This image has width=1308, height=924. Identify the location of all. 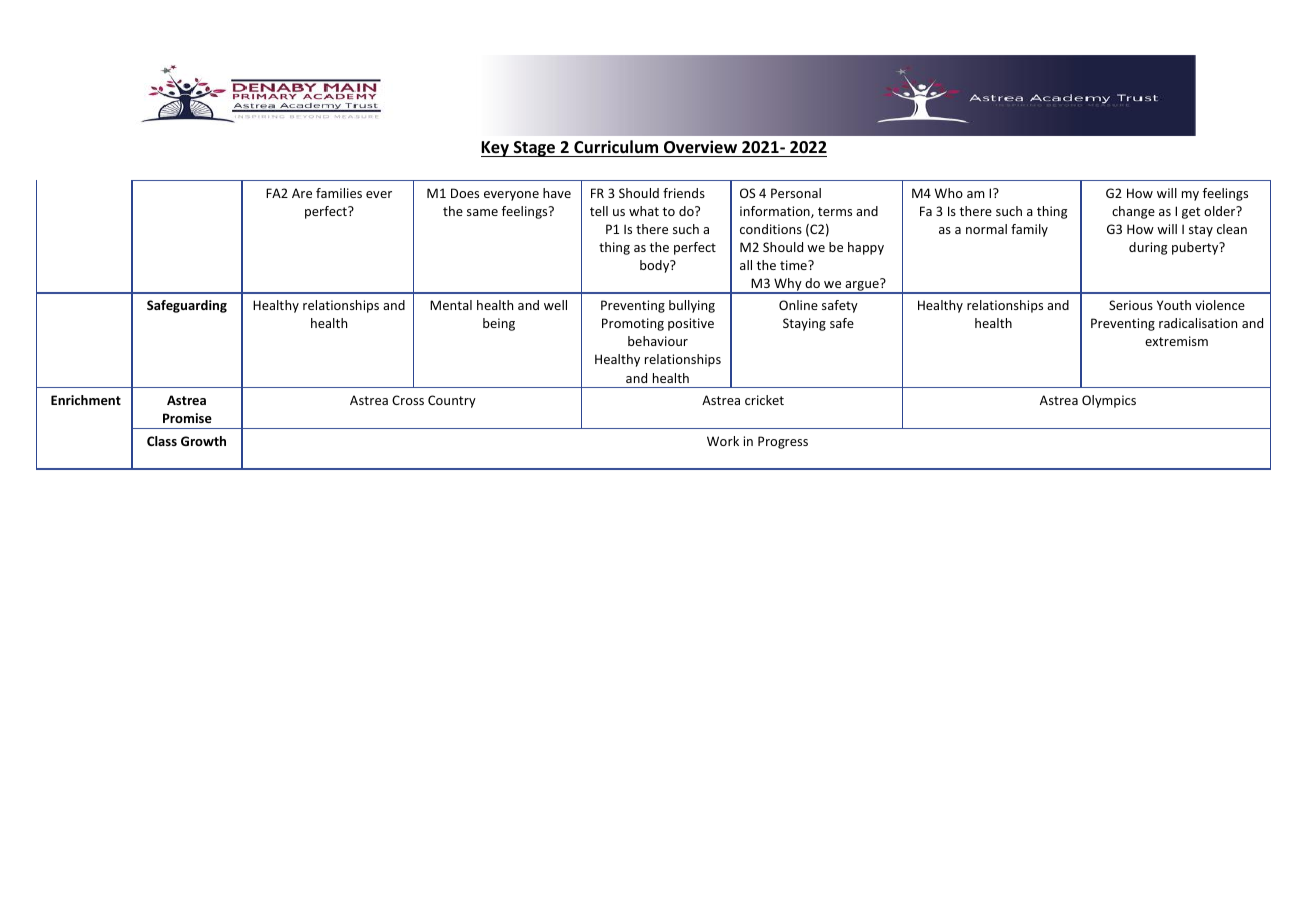
(746, 265).
